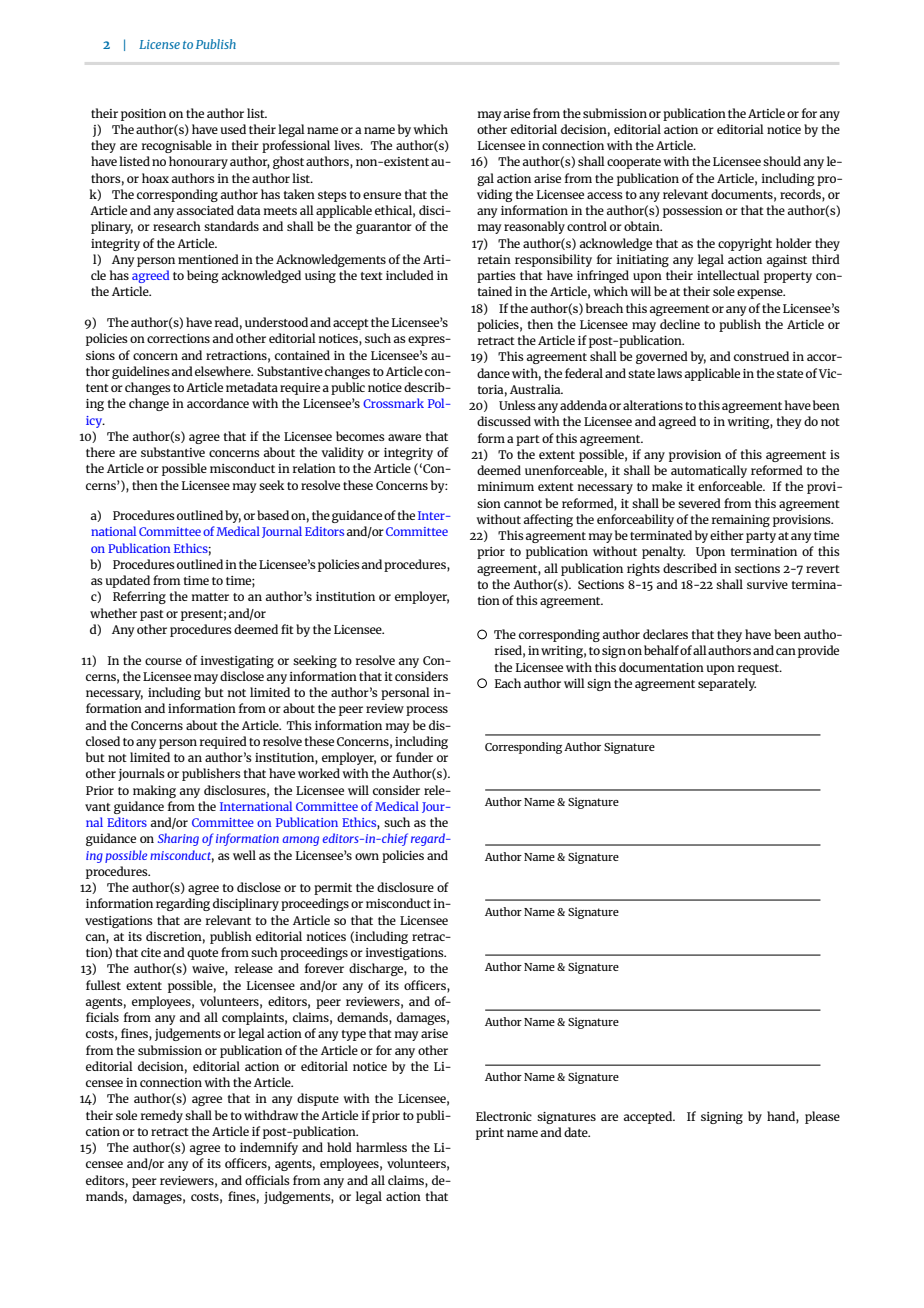 The height and width of the image is (1308, 924). Describe the element at coordinates (367, 856) in the image. I see `own` at that location.
